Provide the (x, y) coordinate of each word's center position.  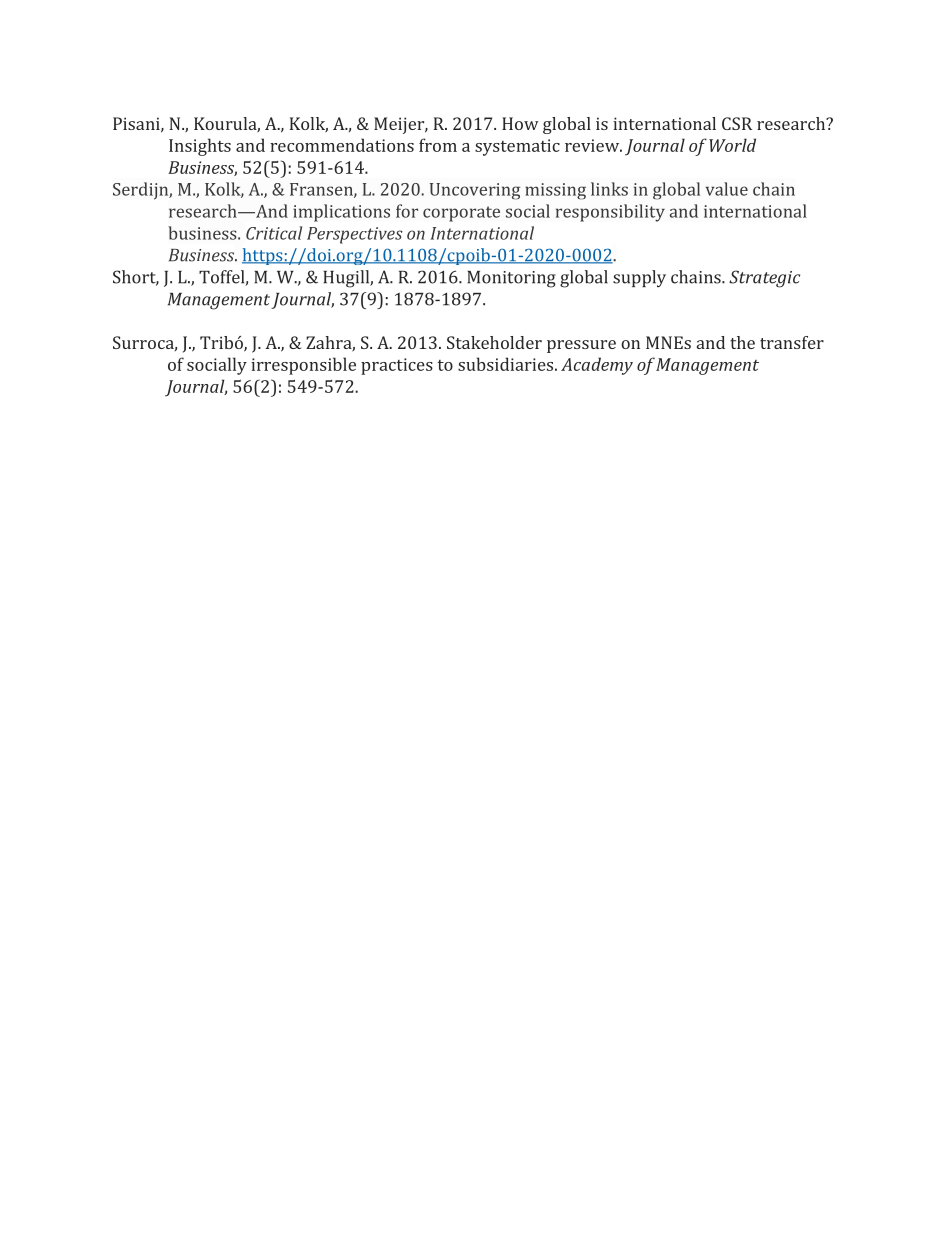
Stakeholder (494, 342)
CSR (737, 123)
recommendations (342, 145)
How (520, 123)
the (742, 342)
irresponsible (303, 366)
